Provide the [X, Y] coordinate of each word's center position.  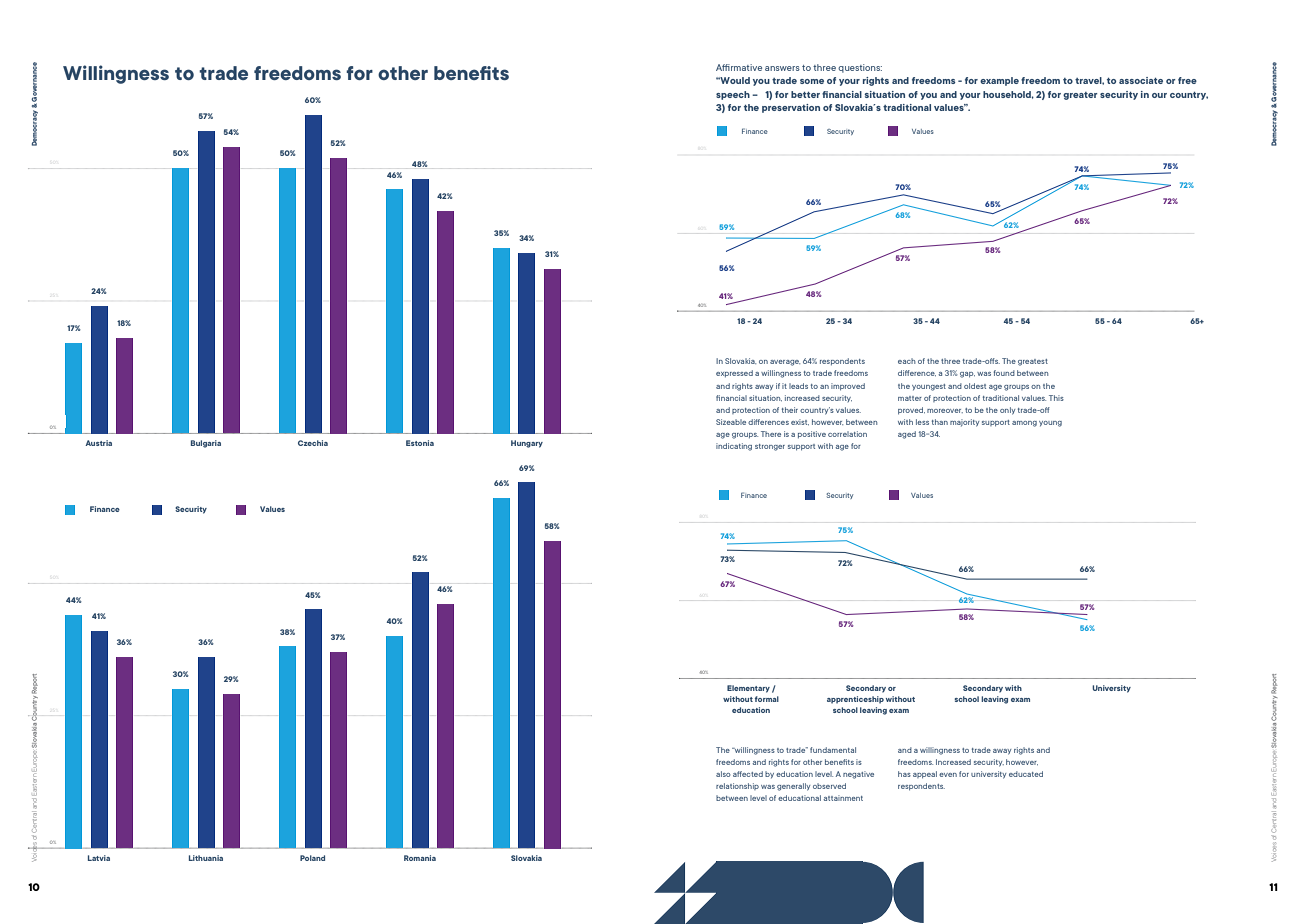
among [1024, 424]
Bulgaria [206, 444]
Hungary [527, 444]
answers [782, 68]
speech [733, 95]
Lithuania [206, 858]
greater [1080, 96]
